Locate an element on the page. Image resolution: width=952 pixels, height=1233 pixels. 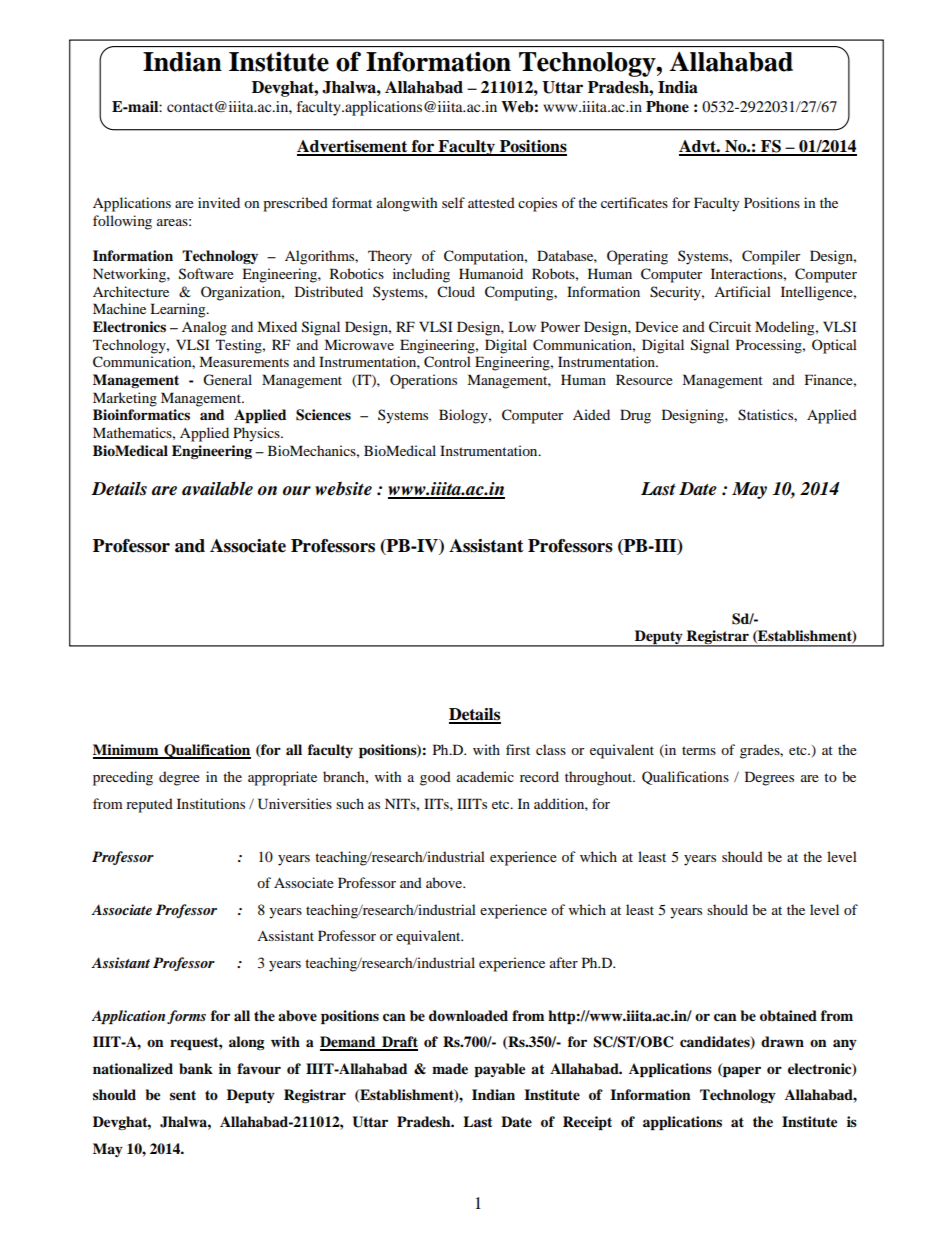
General is located at coordinates (227, 380).
